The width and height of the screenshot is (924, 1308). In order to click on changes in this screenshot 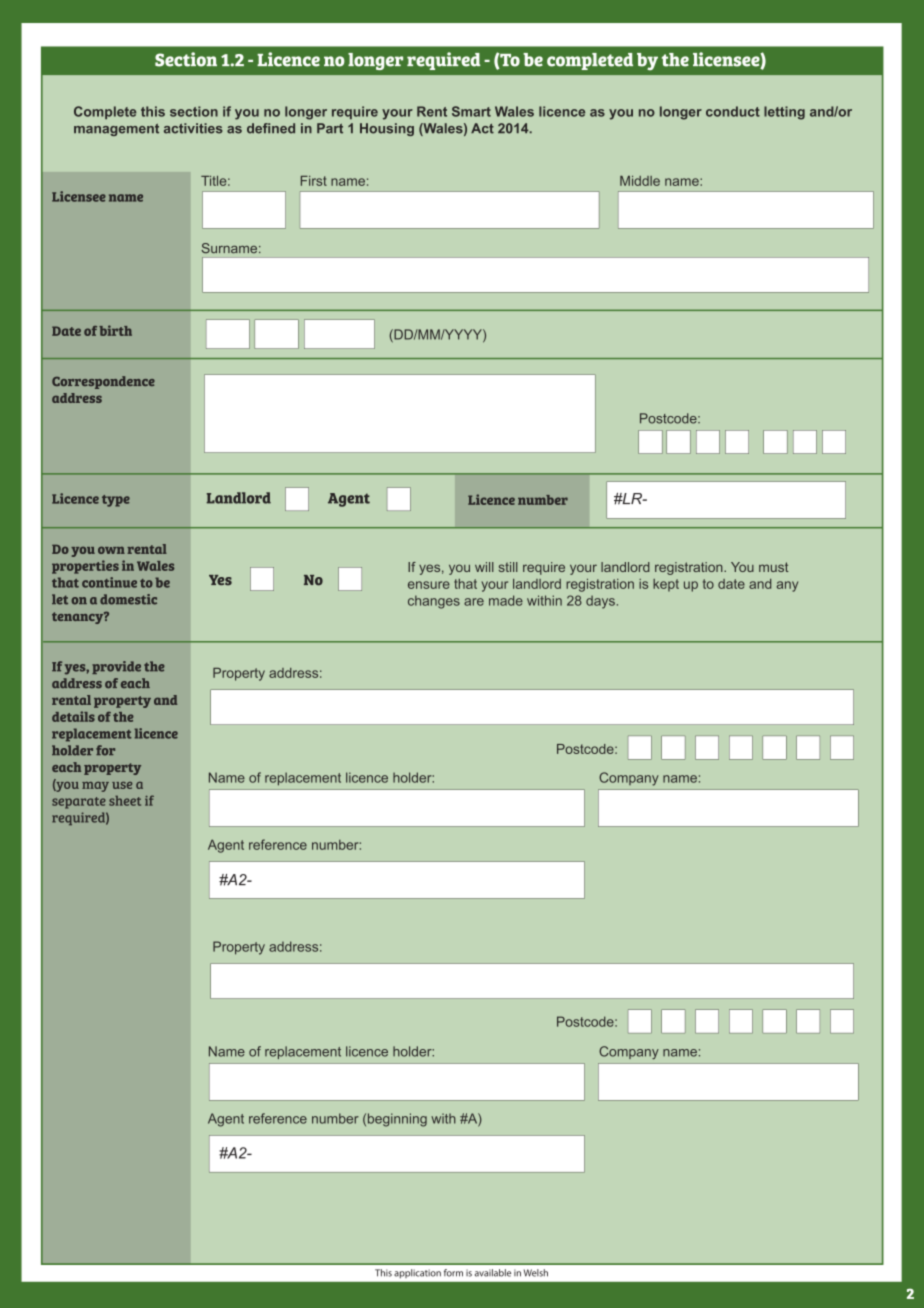, I will do `click(434, 602)`.
